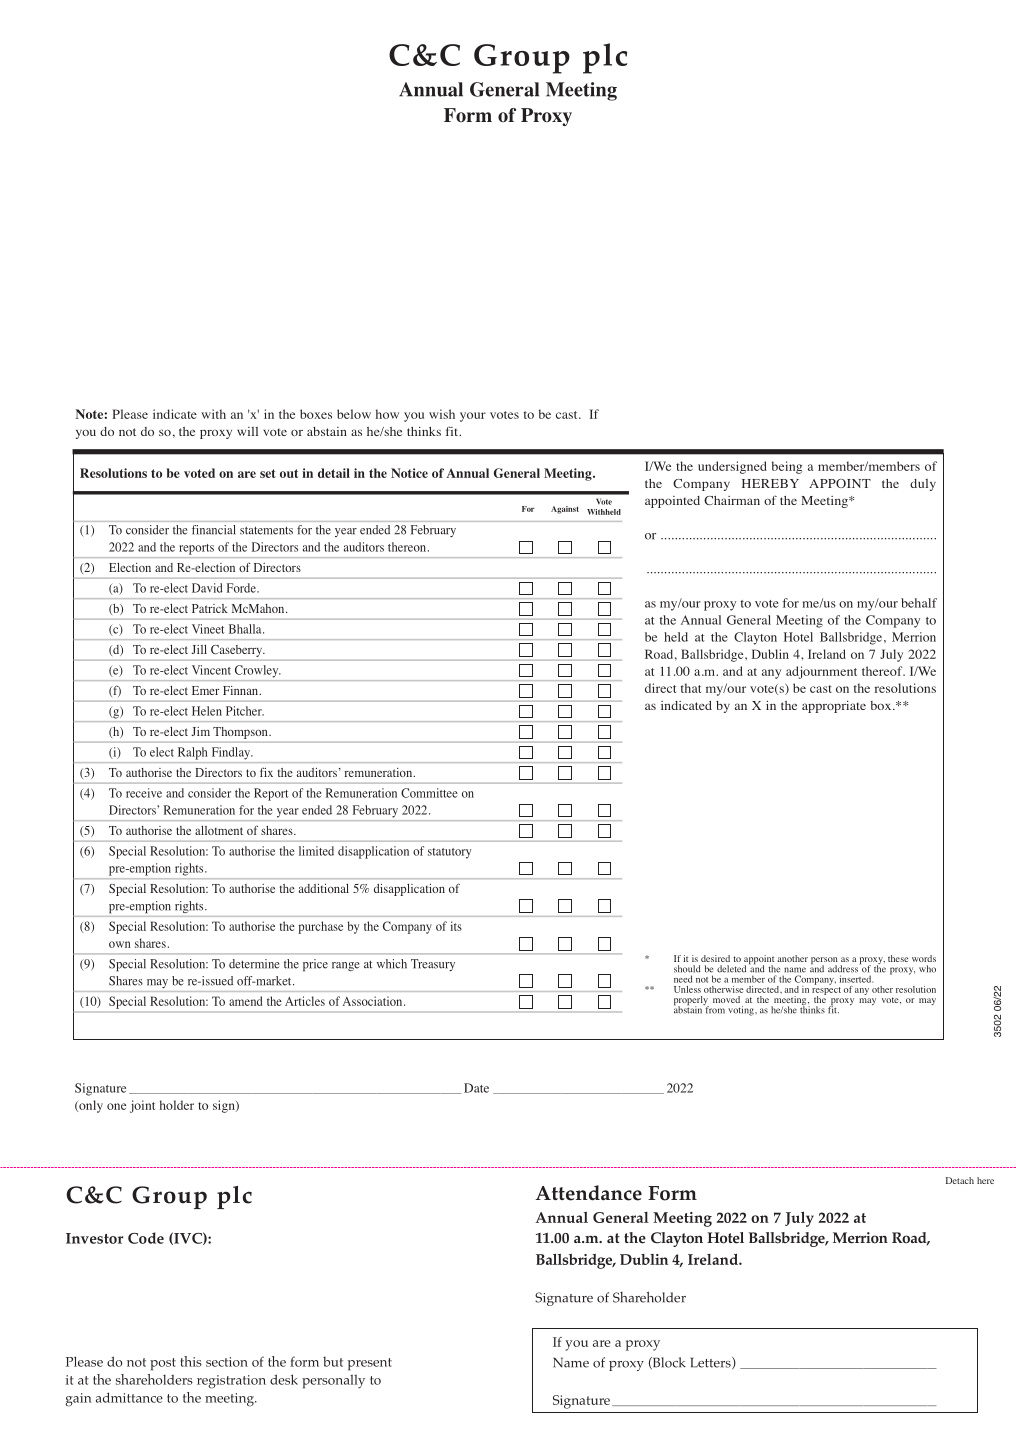 This document has width=1016, height=1438. Describe the element at coordinates (247, 431) in the document. I see `will` at that location.
